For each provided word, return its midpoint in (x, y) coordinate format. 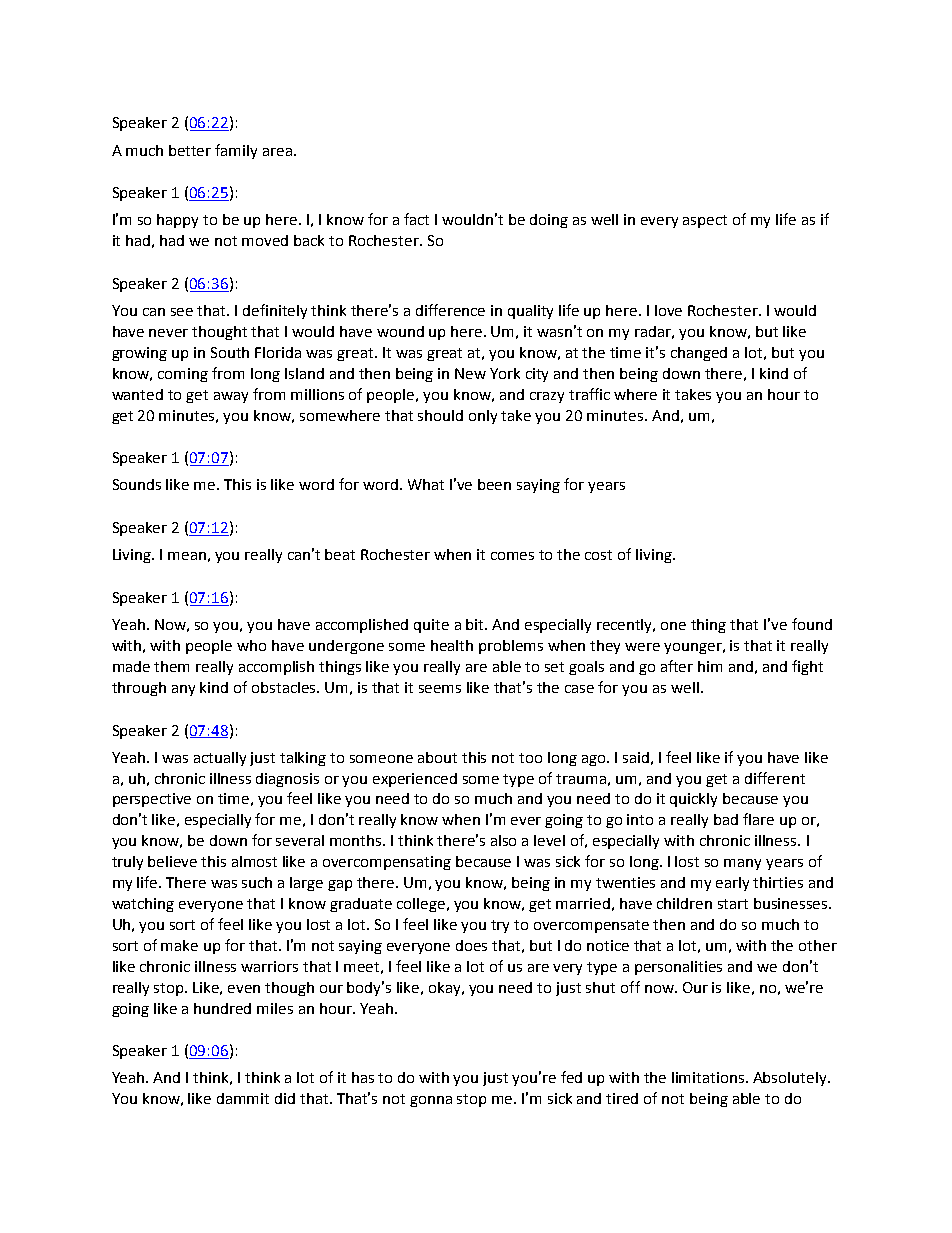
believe (172, 861)
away (231, 397)
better (190, 150)
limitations (709, 1077)
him (710, 666)
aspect (705, 221)
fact (416, 219)
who (251, 645)
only (483, 417)
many (742, 864)
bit (476, 624)
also (503, 840)
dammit (243, 1098)
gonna (431, 1101)
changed (699, 354)
